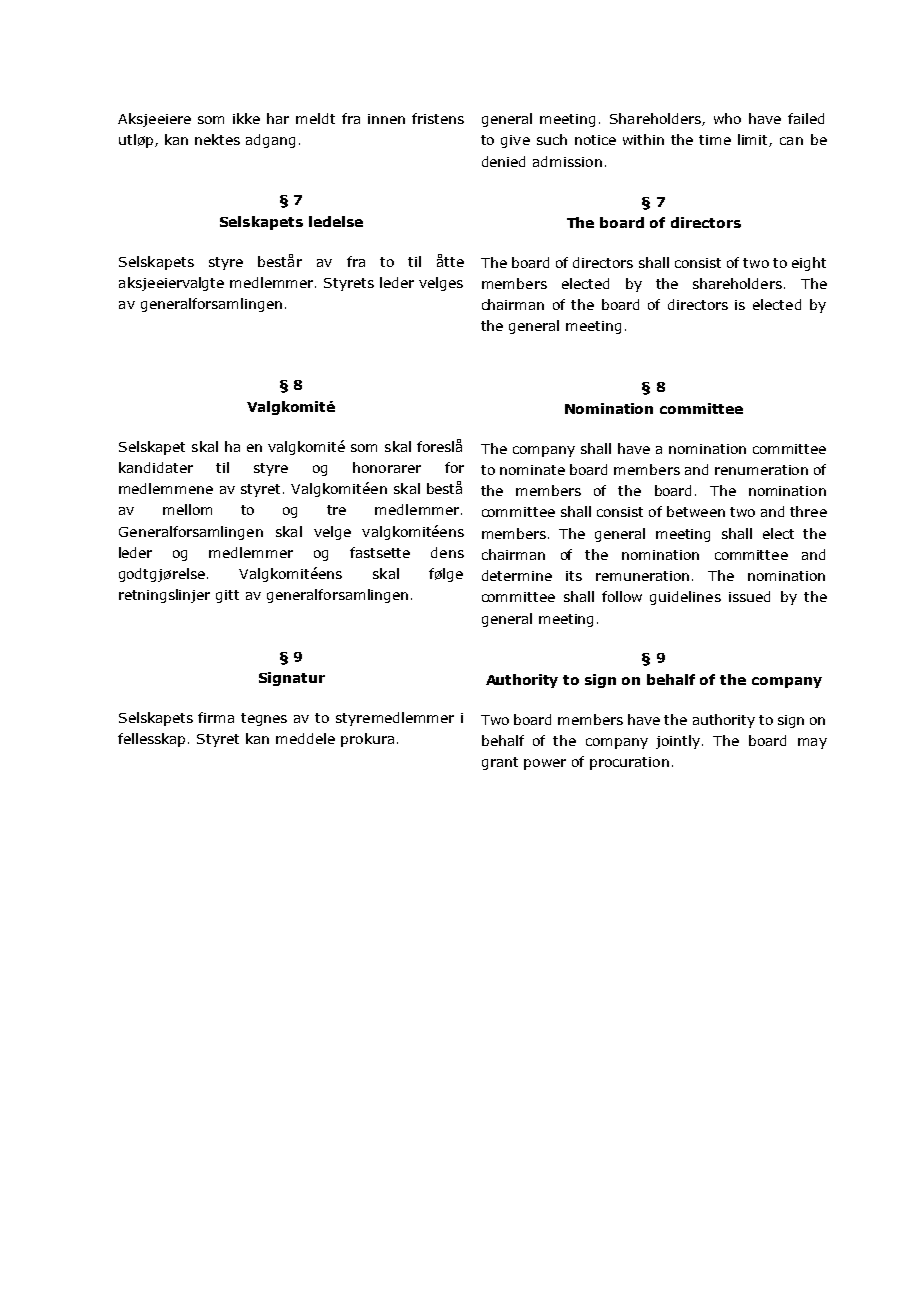 The width and height of the screenshot is (924, 1308). I want to click on firma, so click(216, 717).
